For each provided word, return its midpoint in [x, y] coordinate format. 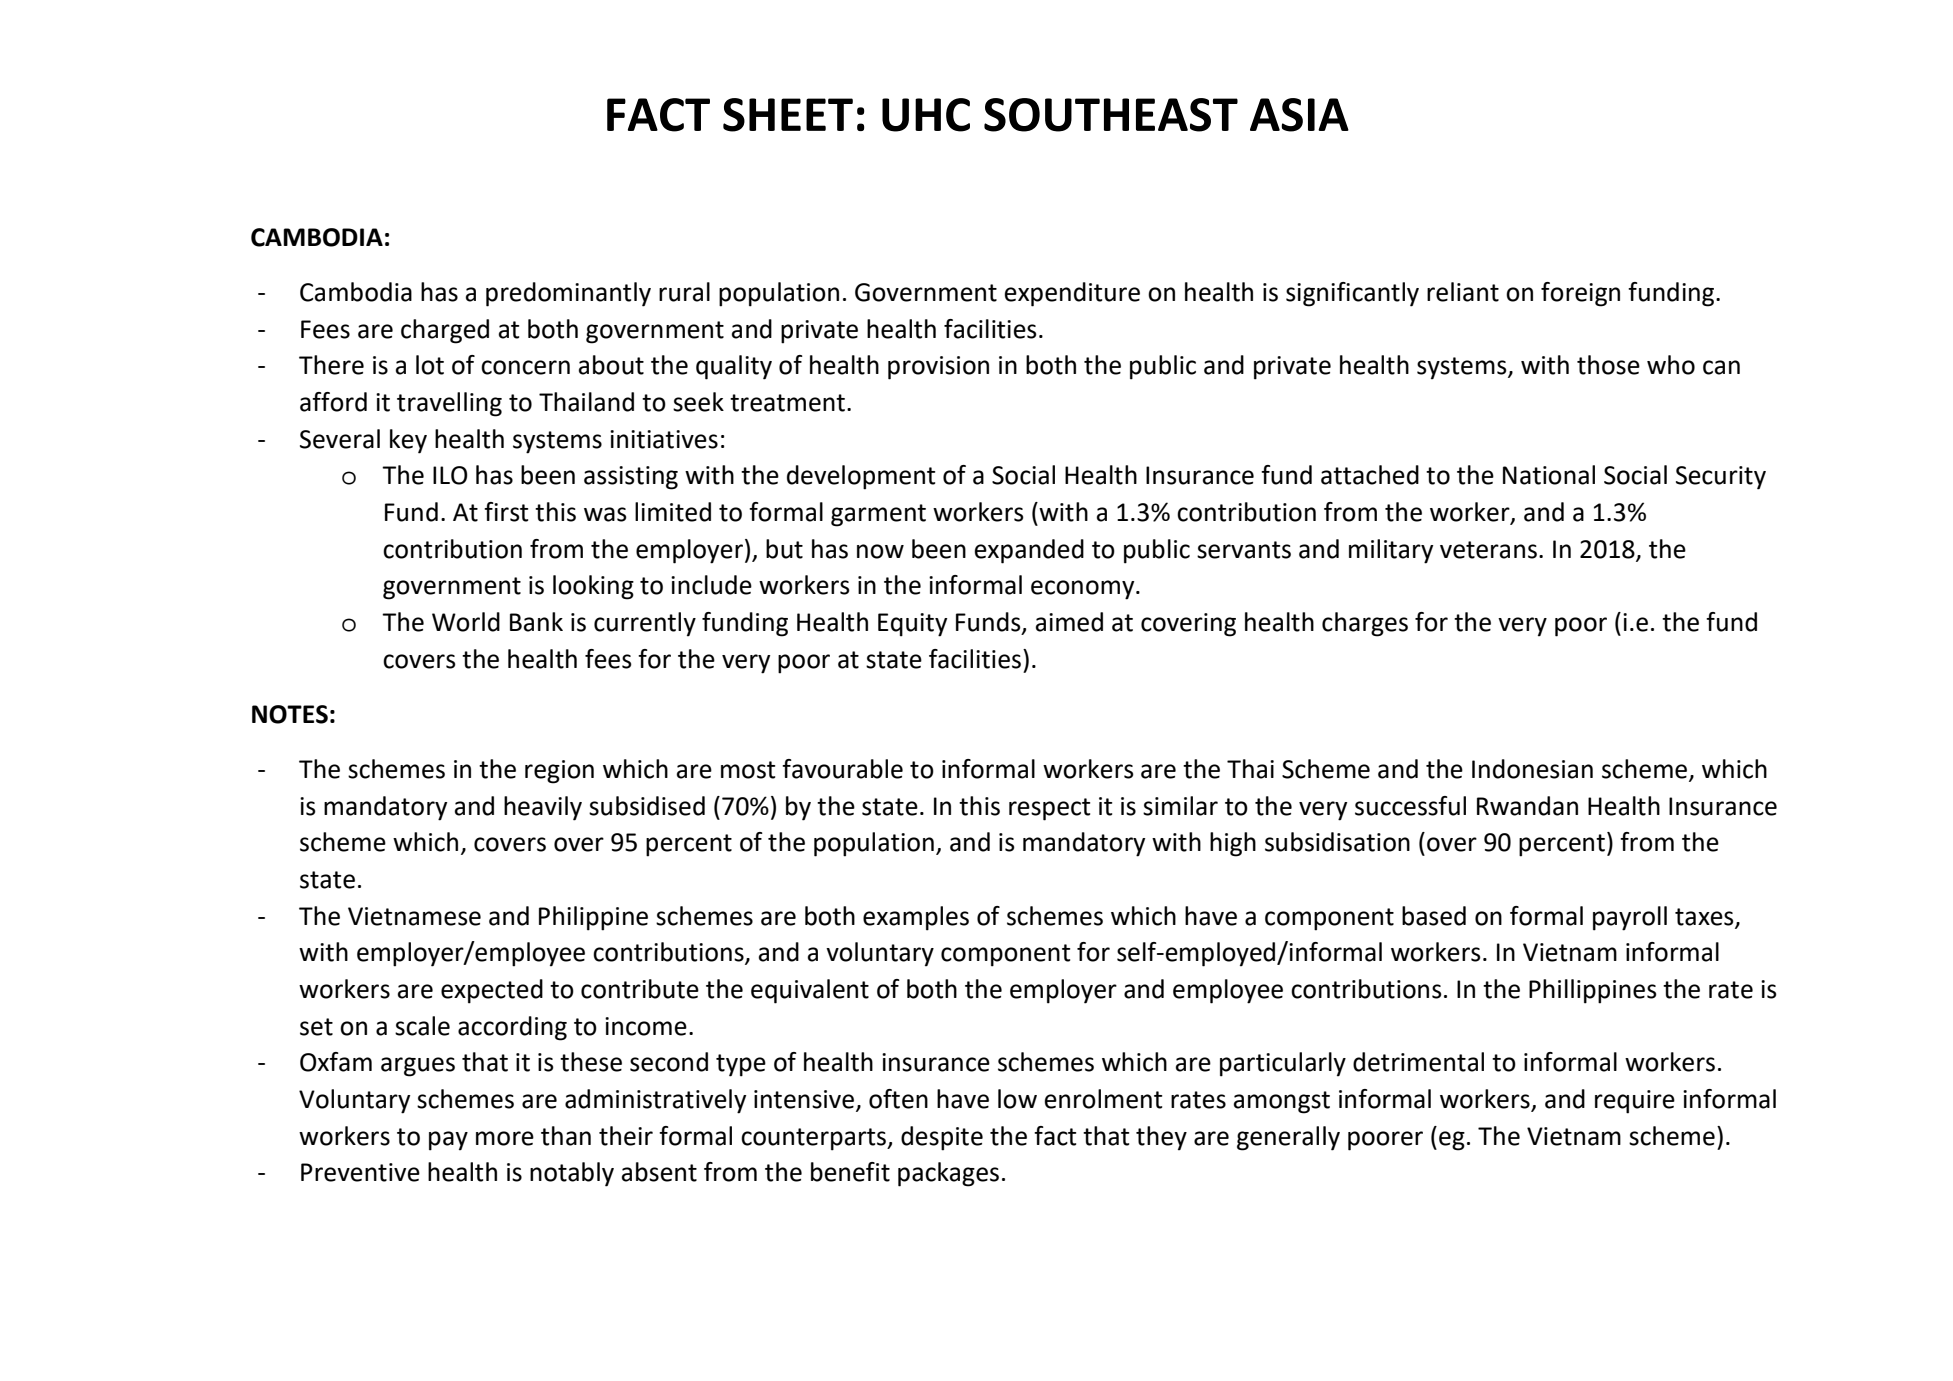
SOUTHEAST [1111, 115]
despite [942, 1138]
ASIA [1299, 115]
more [505, 1138]
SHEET [788, 115]
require [1635, 1102]
